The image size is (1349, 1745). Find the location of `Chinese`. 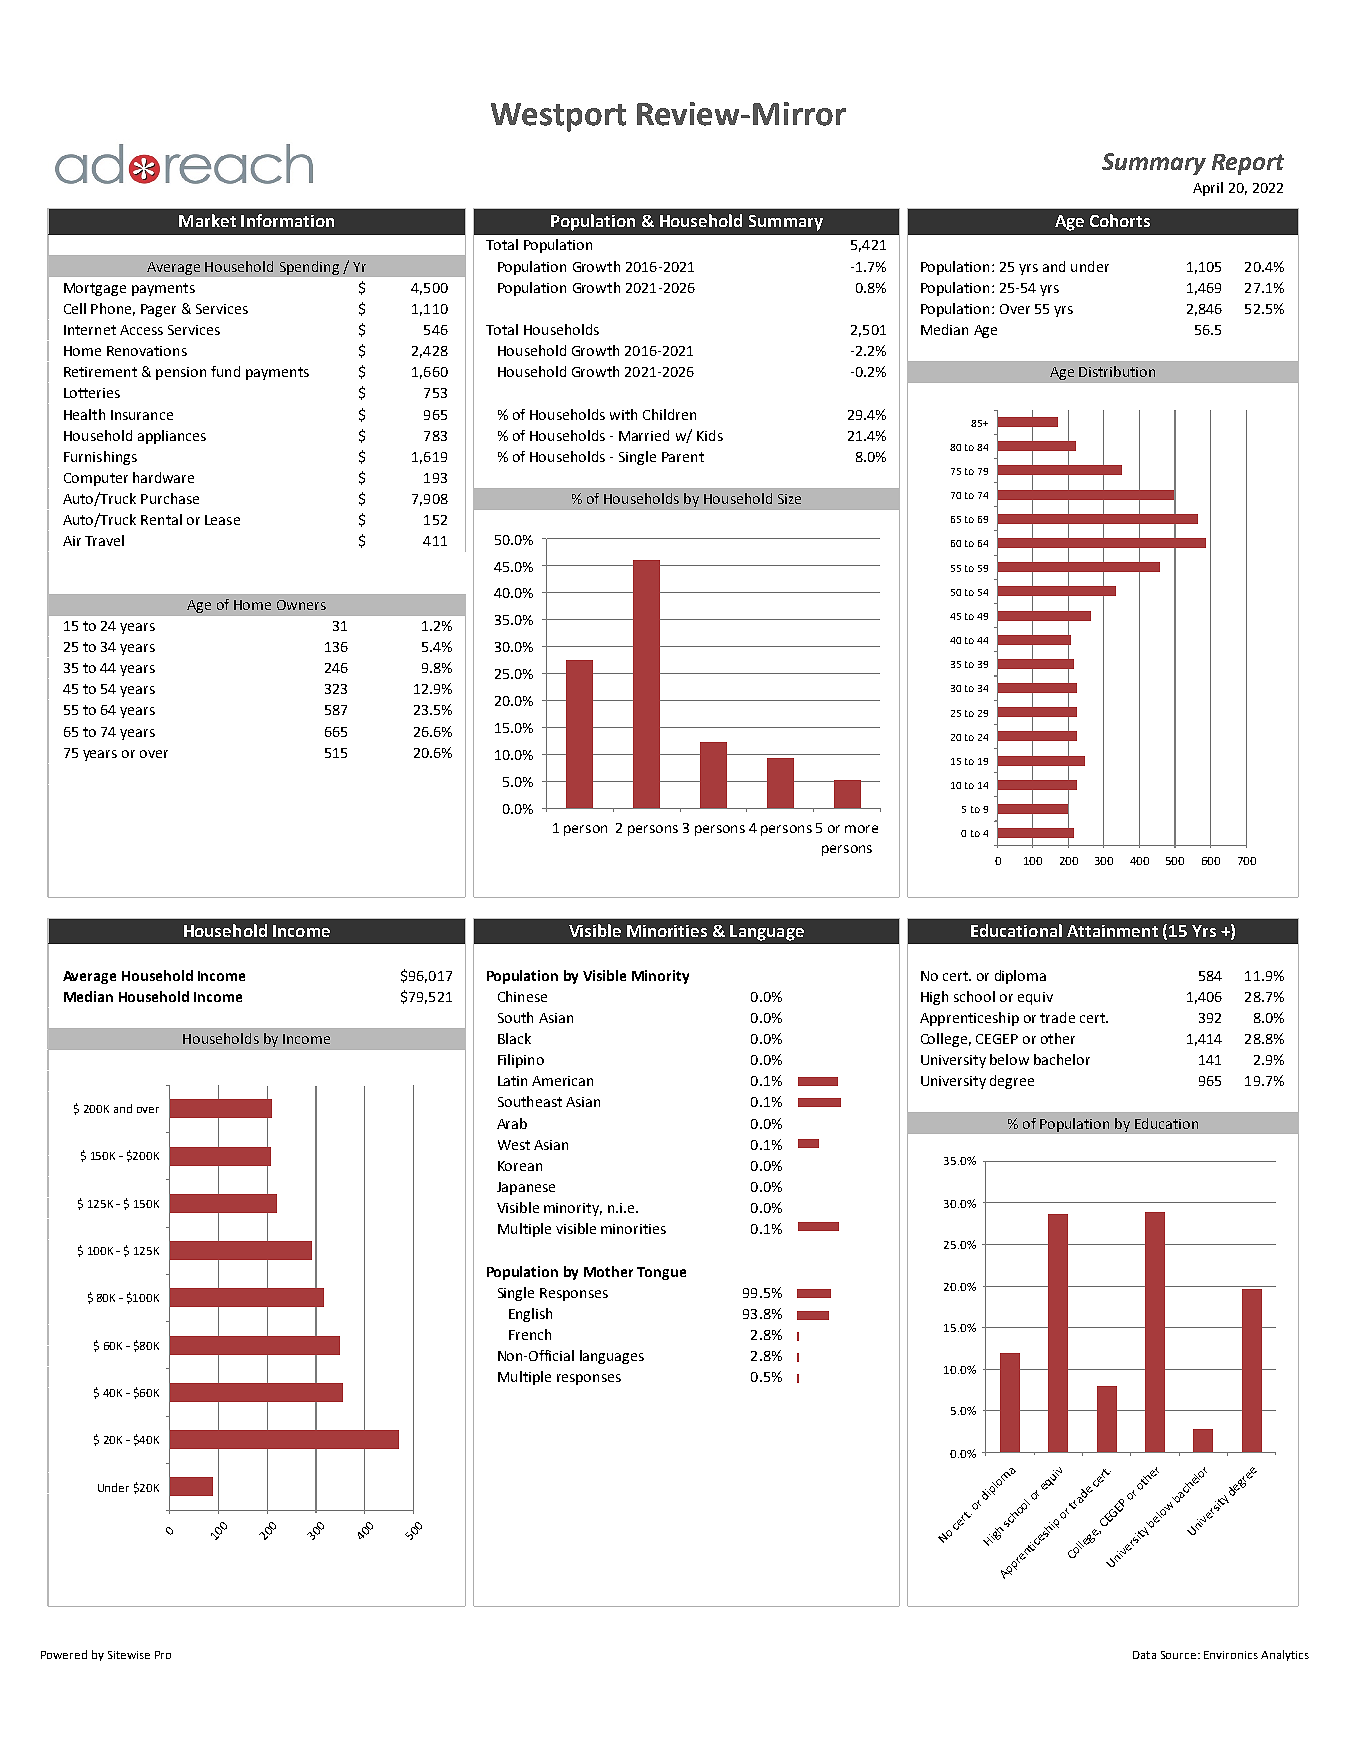

Chinese is located at coordinates (522, 996).
